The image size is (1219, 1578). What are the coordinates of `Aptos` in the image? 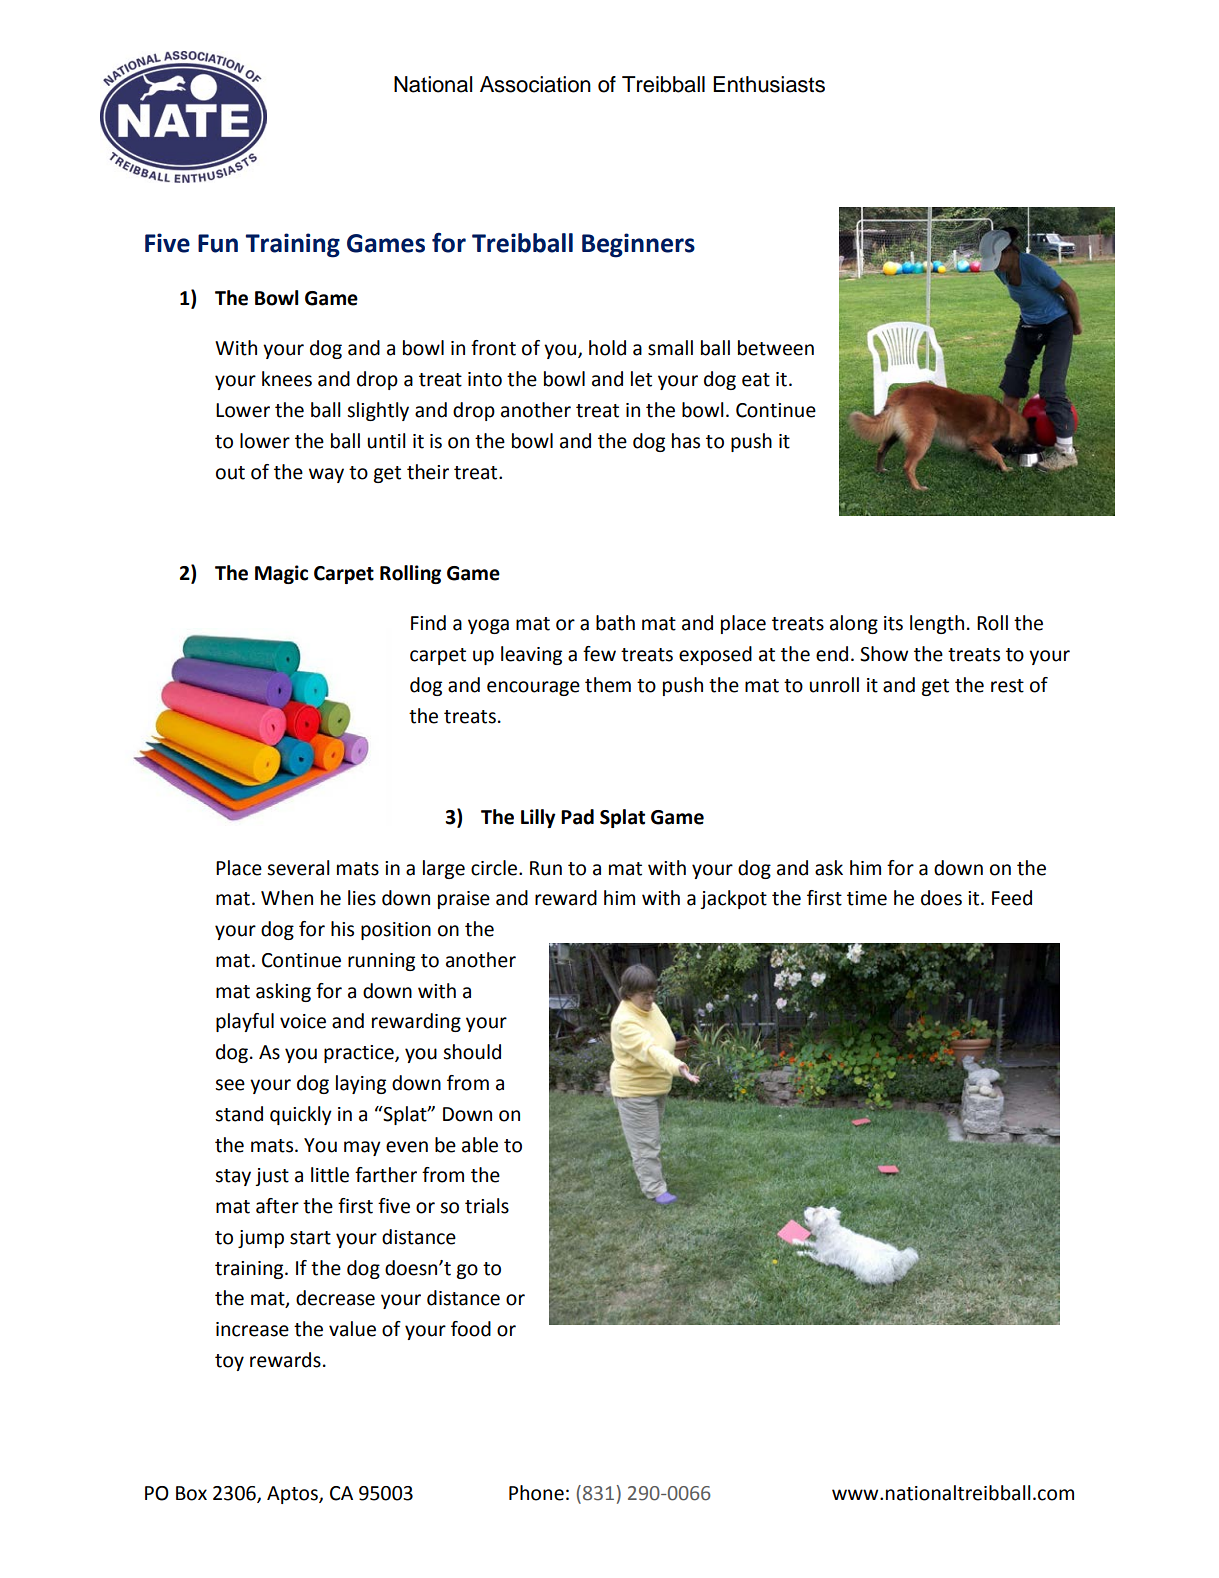 It's located at (293, 1495).
